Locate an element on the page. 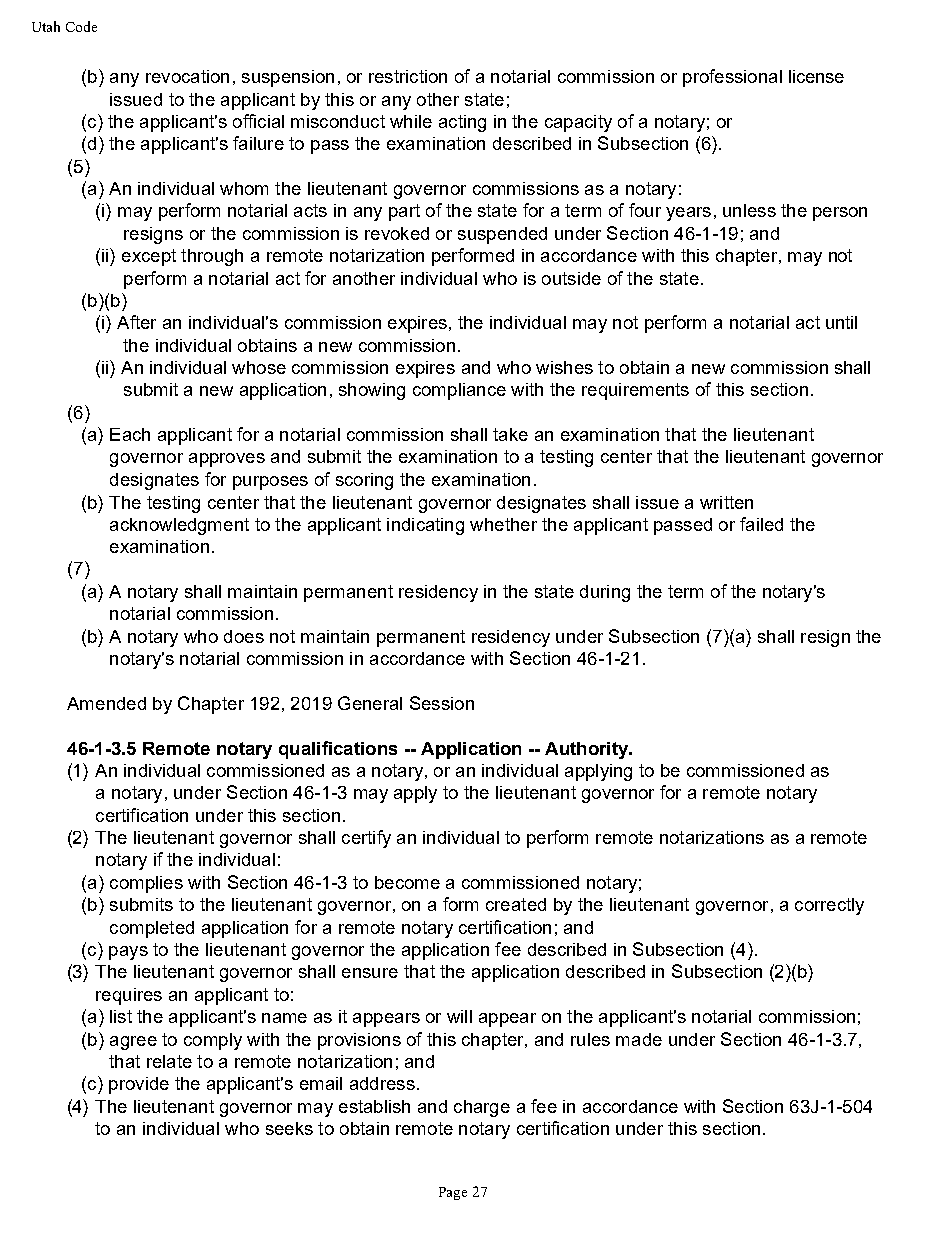  failed is located at coordinates (761, 524).
